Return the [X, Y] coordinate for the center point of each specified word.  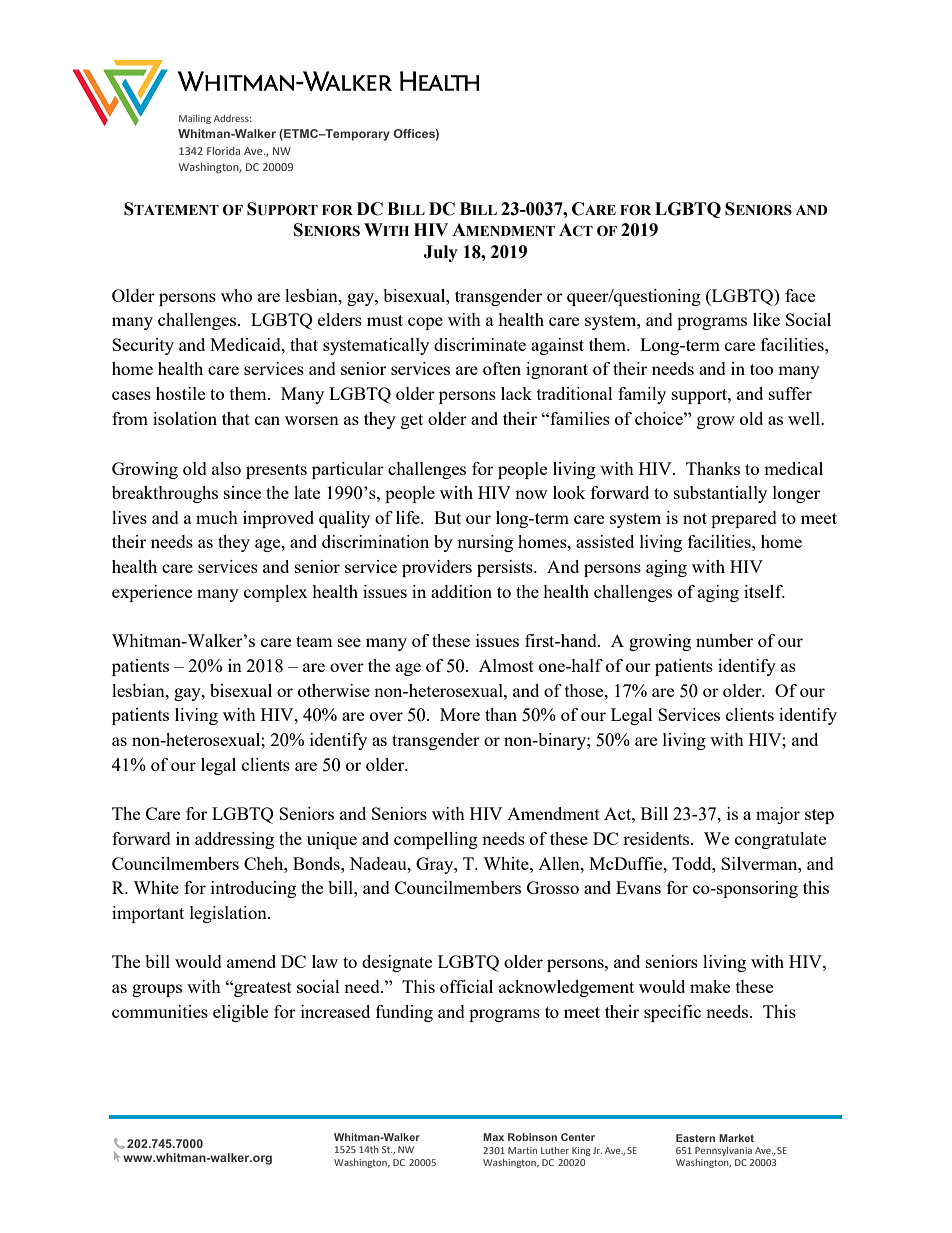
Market [736, 1138]
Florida [223, 151]
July [440, 253]
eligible [240, 1013]
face [800, 295]
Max [493, 1137]
